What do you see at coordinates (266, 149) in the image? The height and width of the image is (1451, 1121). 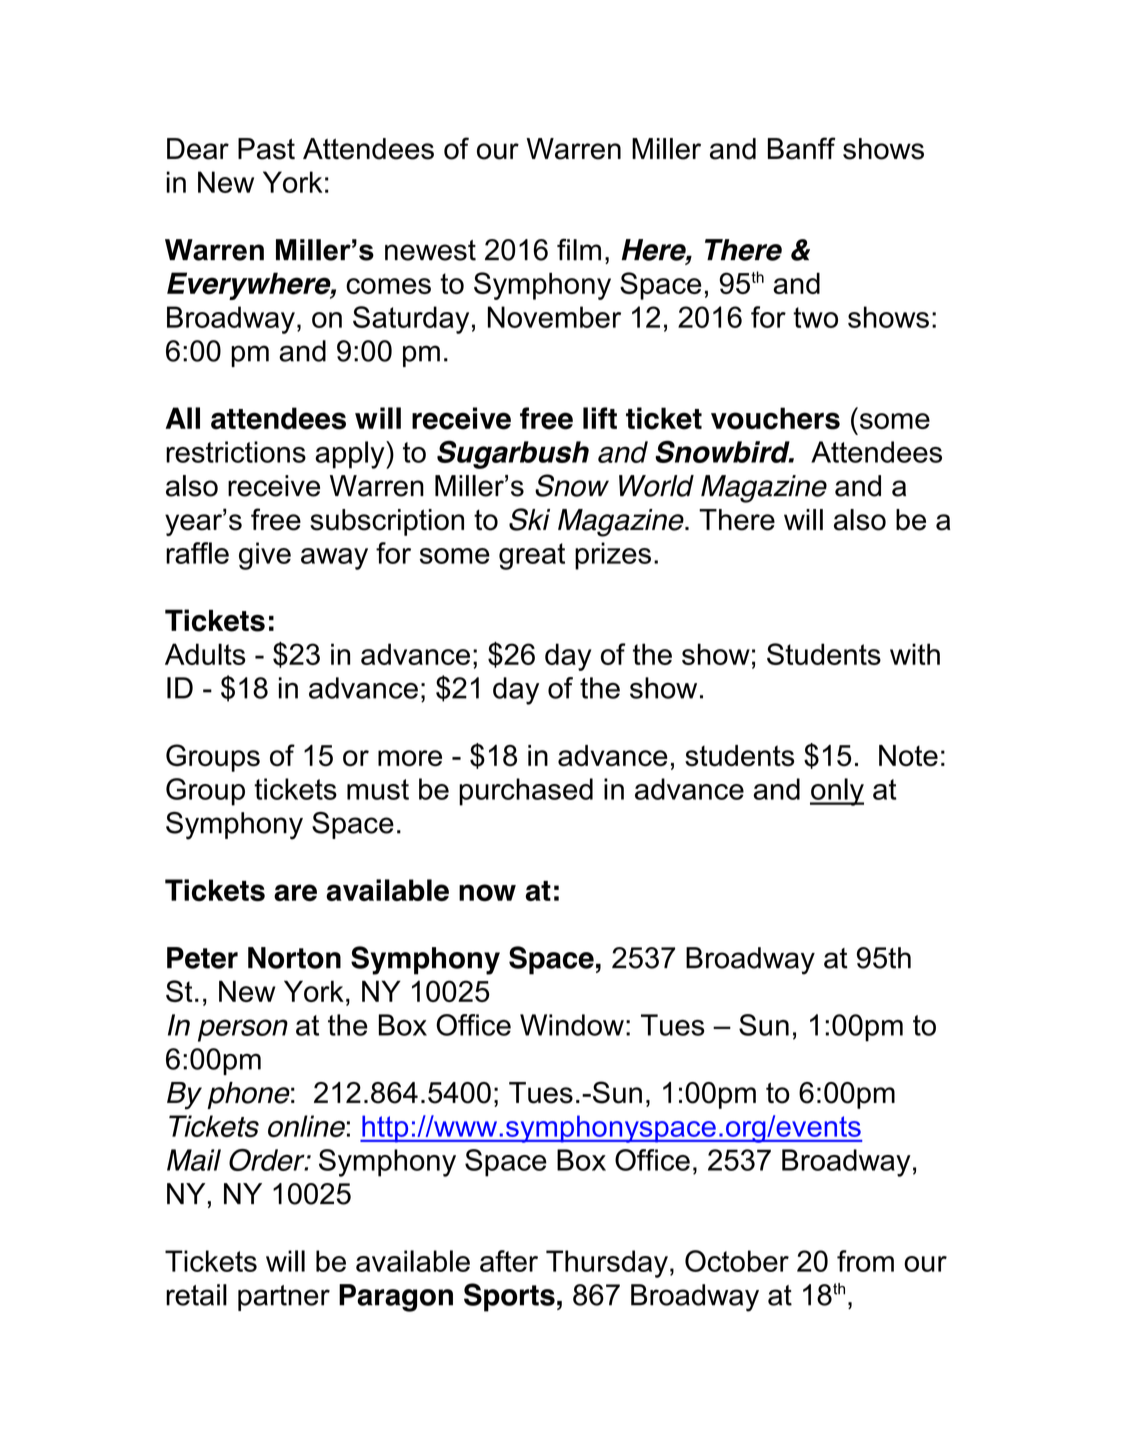 I see `Past` at bounding box center [266, 149].
